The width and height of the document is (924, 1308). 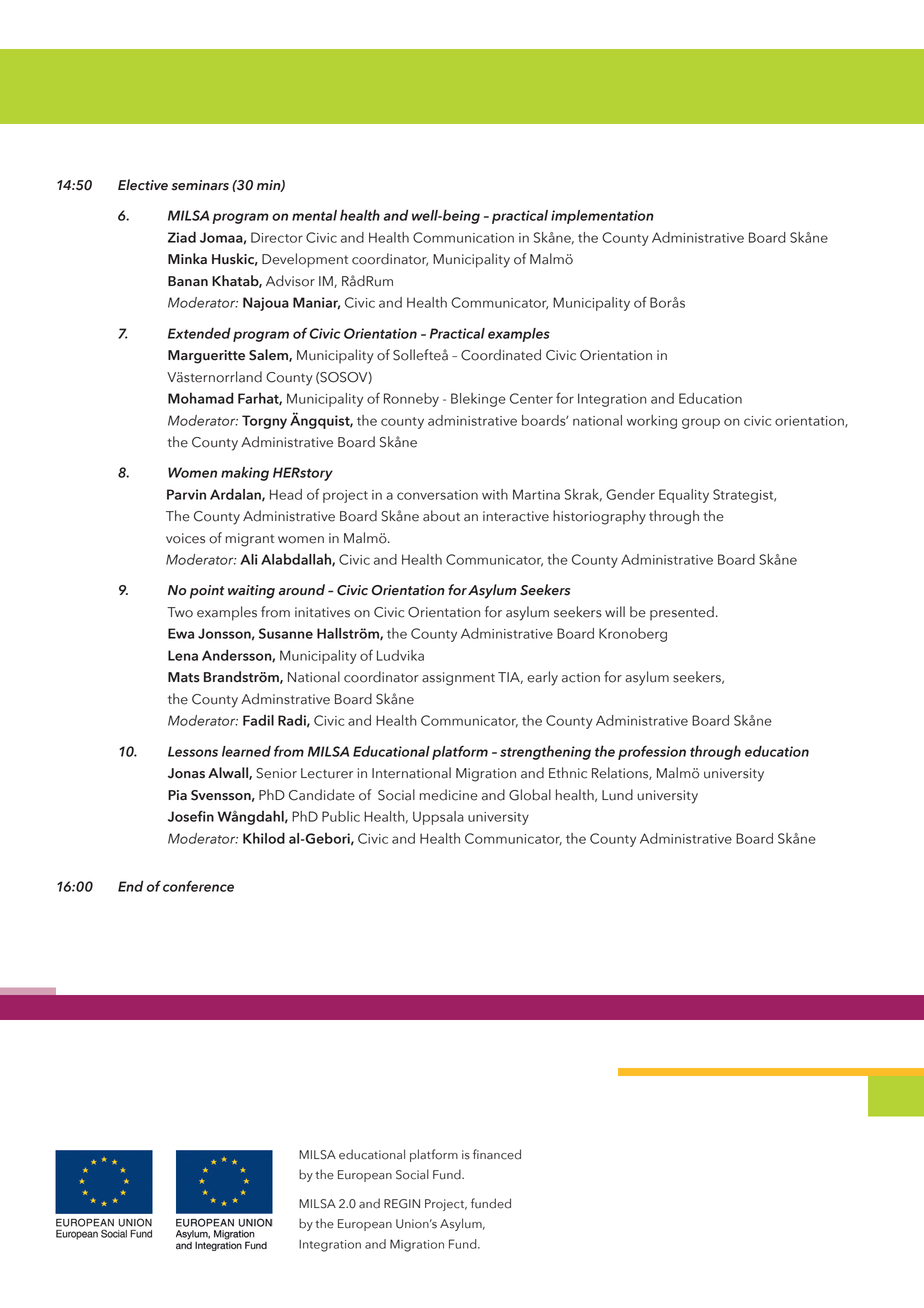 What do you see at coordinates (437, 495) in the document?
I see `conversation` at bounding box center [437, 495].
